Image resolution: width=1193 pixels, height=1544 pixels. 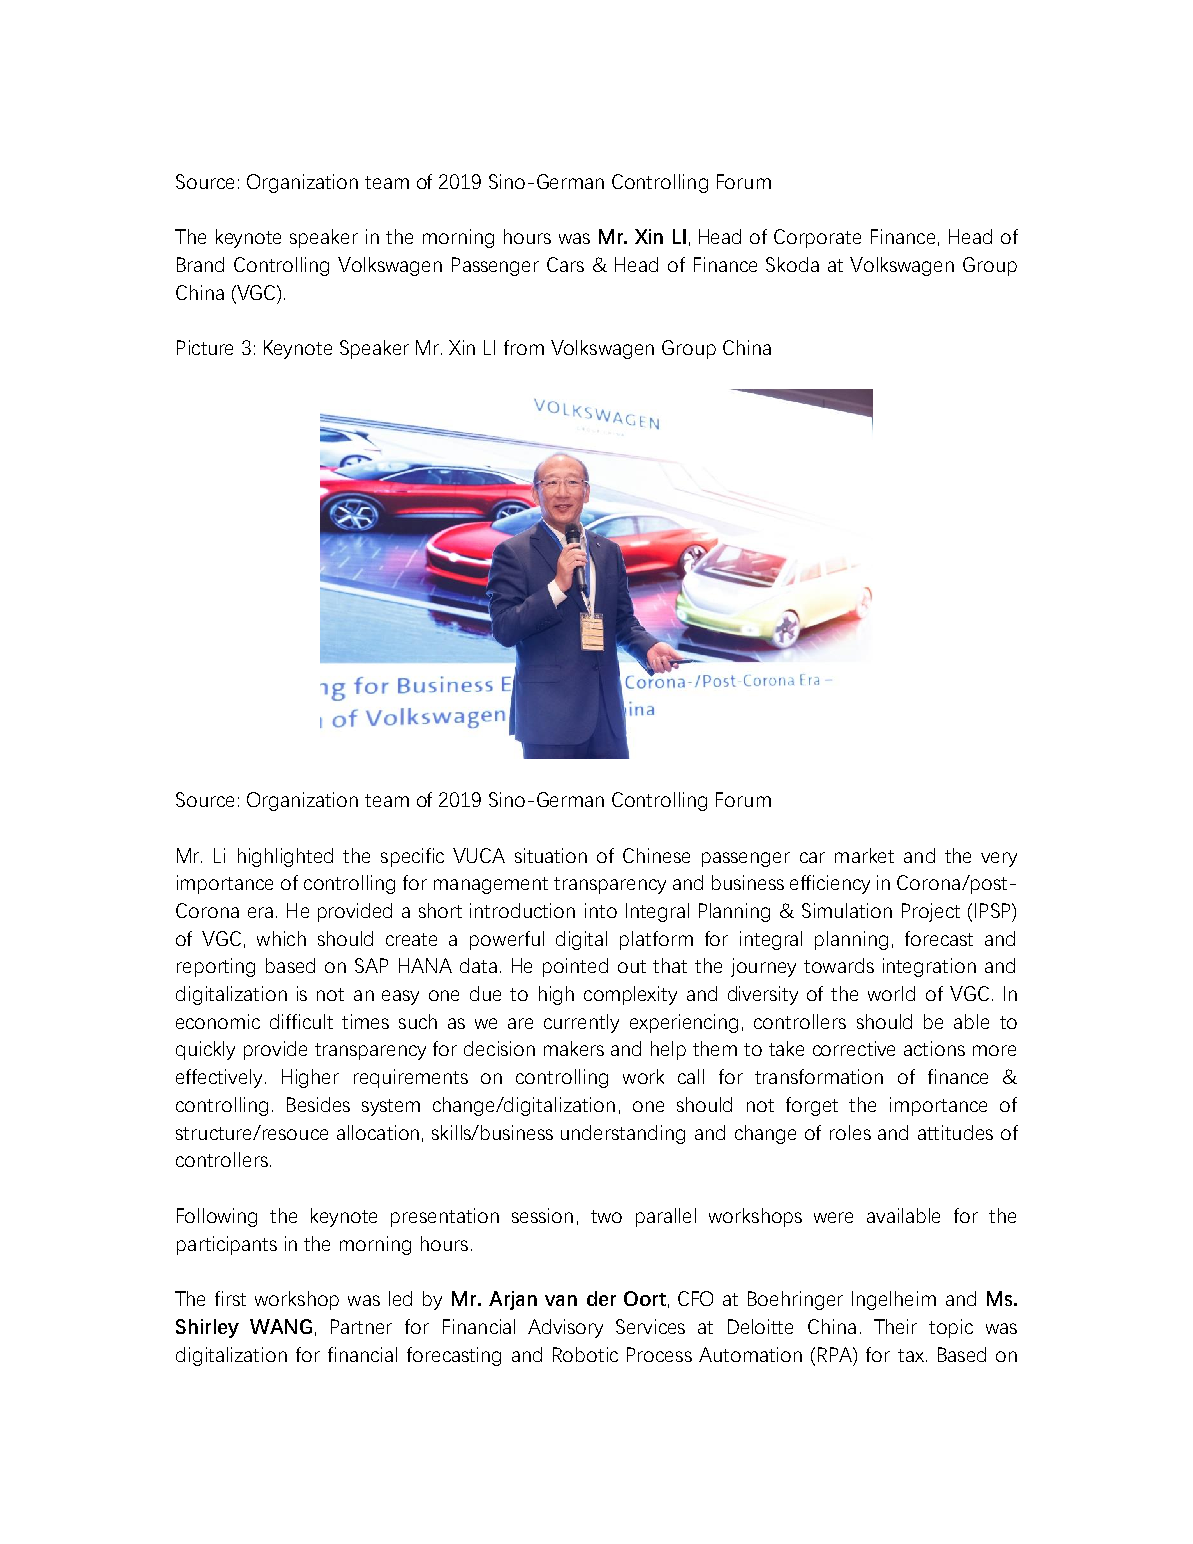 What do you see at coordinates (565, 1328) in the screenshot?
I see `Advisory` at bounding box center [565, 1328].
